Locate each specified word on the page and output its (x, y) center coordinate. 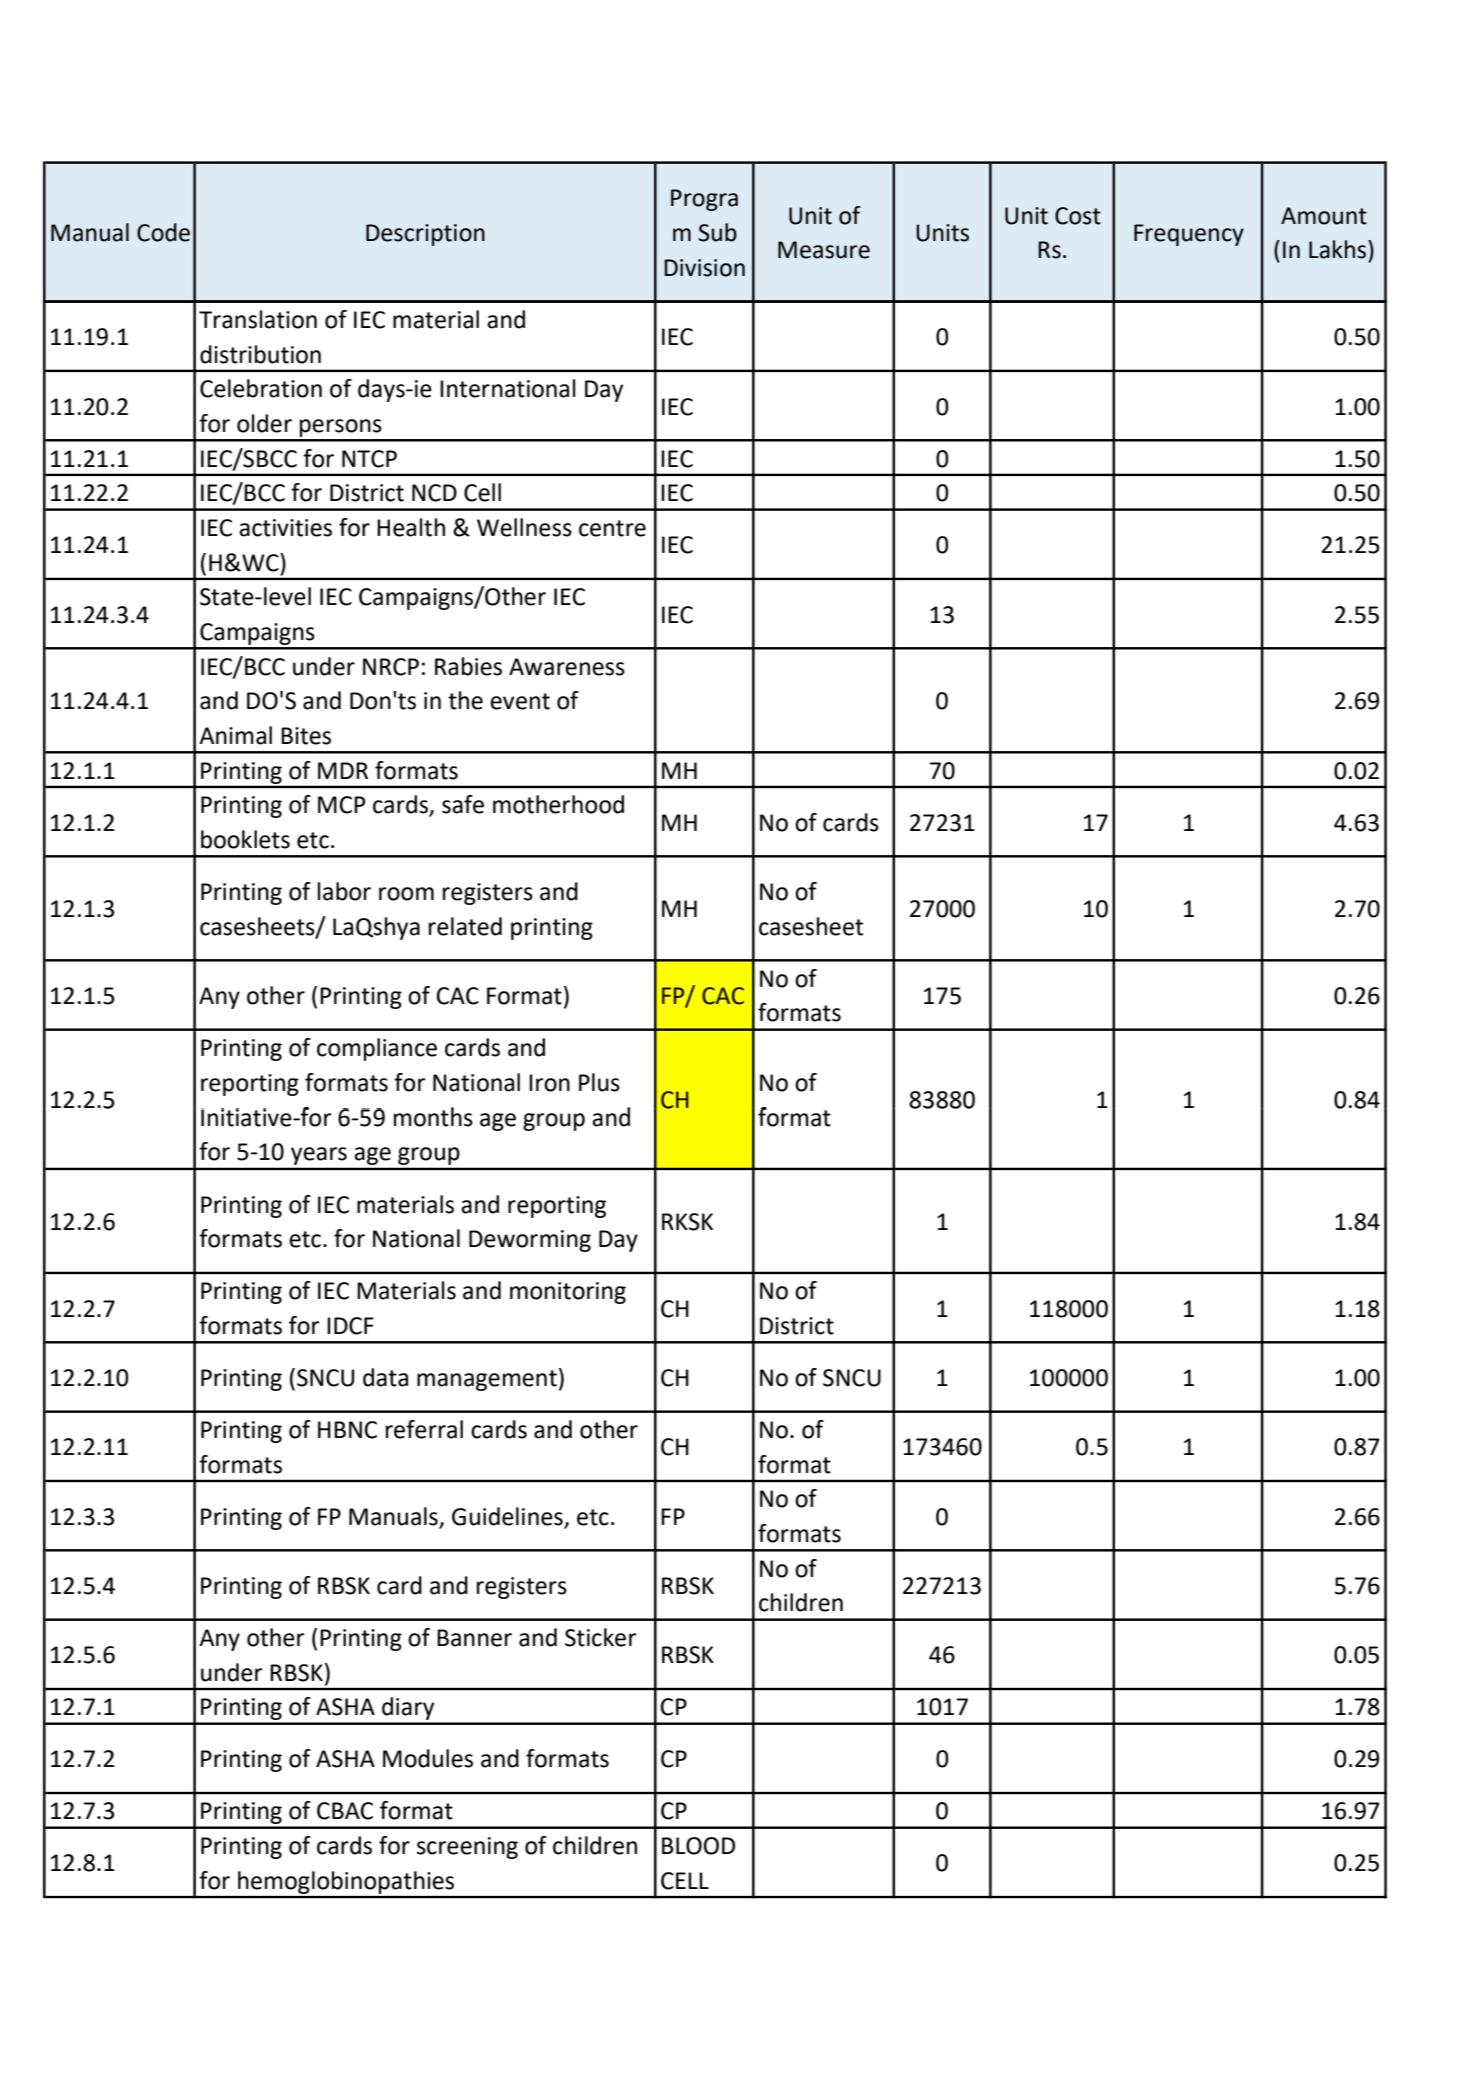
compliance (377, 1049)
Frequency (1189, 235)
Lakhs (1339, 249)
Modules (428, 1758)
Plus (599, 1082)
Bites (306, 736)
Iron (549, 1083)
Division (704, 268)
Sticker (600, 1637)
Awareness (567, 667)
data (385, 1377)
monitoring (568, 1293)
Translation (258, 319)
